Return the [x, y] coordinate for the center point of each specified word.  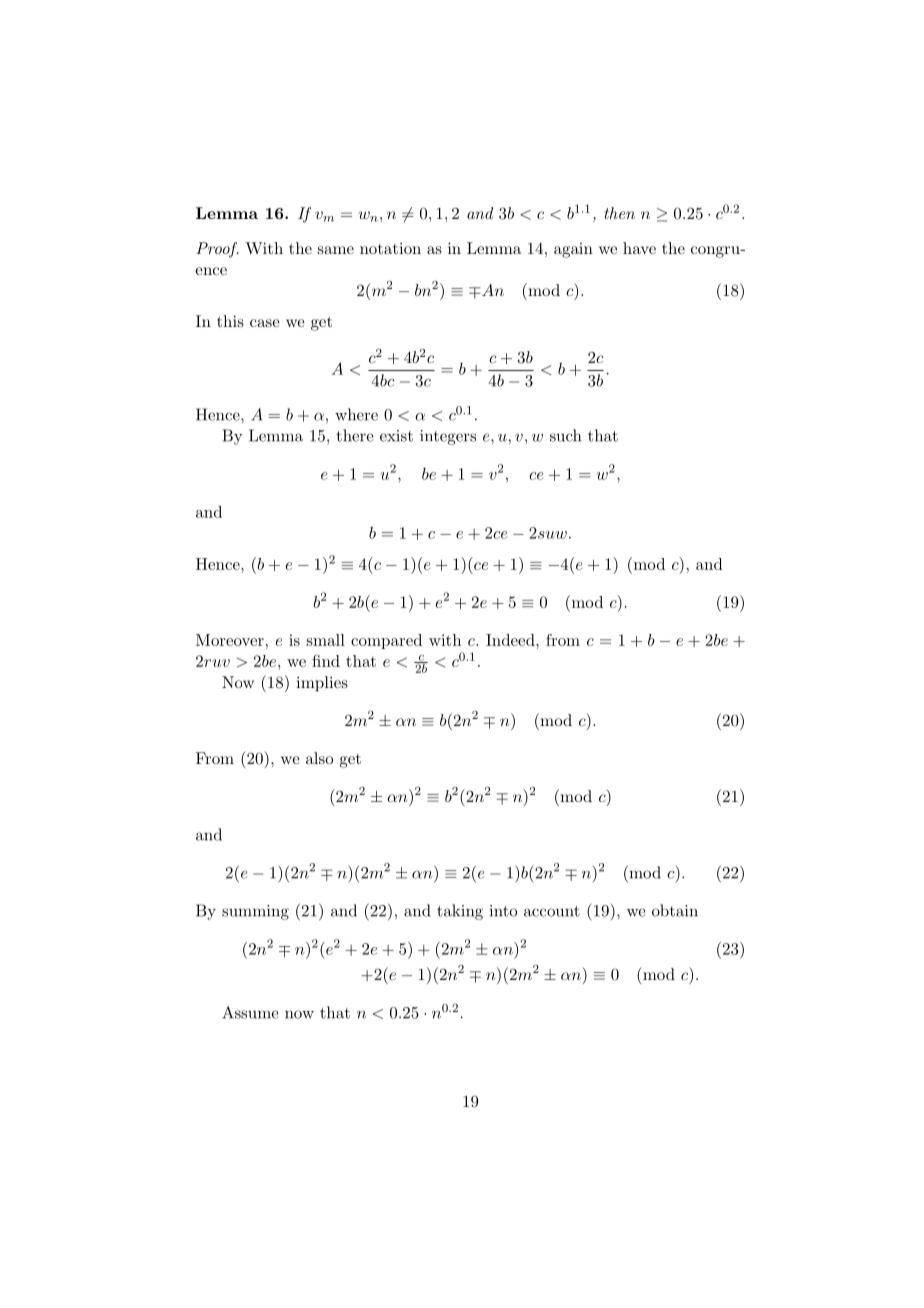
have [639, 248]
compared [386, 641]
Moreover [230, 640]
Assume [250, 1012]
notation [390, 248]
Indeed [511, 640]
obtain [675, 910]
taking [460, 912]
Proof [217, 250]
